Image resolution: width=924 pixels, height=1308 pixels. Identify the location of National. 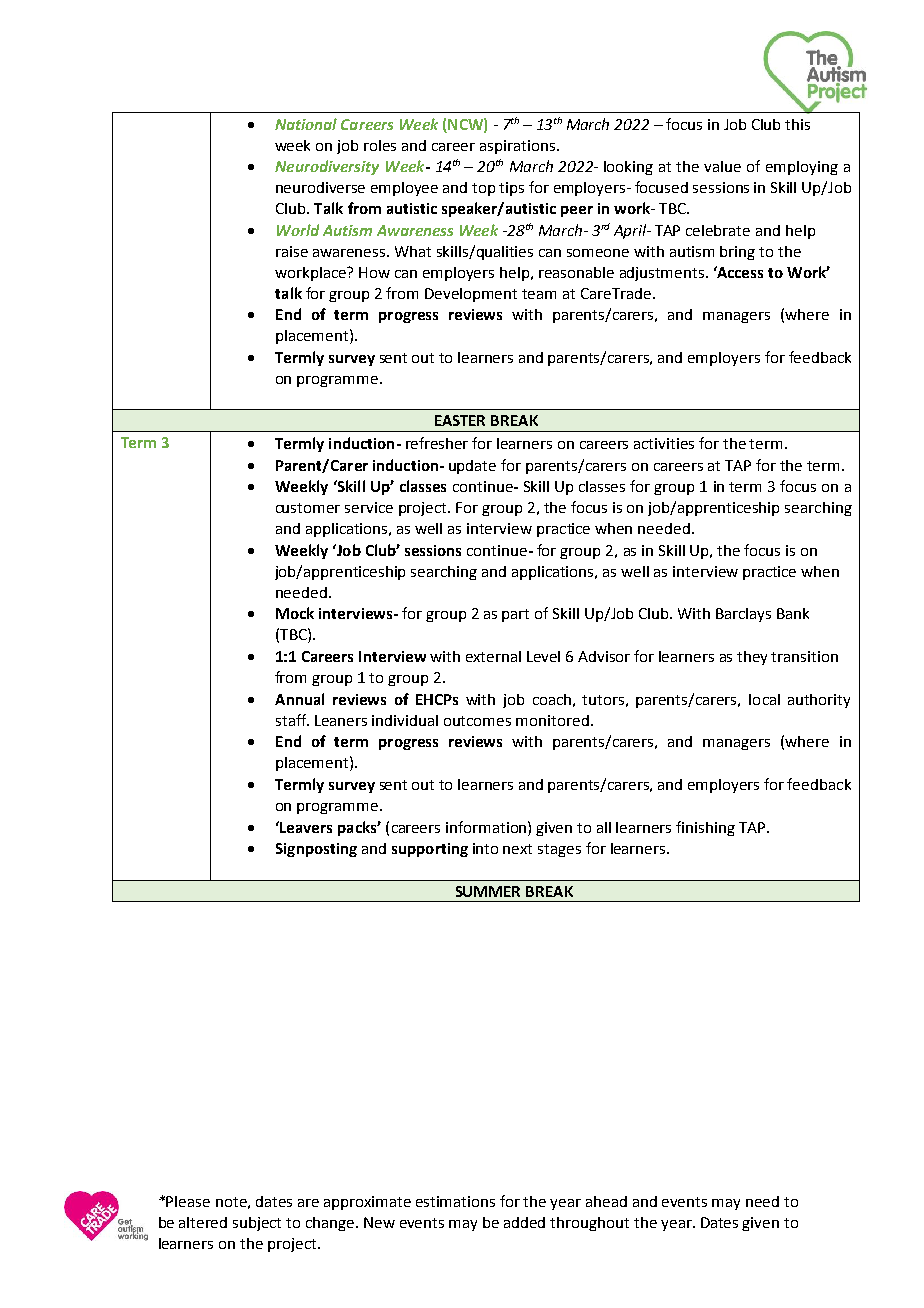
(306, 124).
